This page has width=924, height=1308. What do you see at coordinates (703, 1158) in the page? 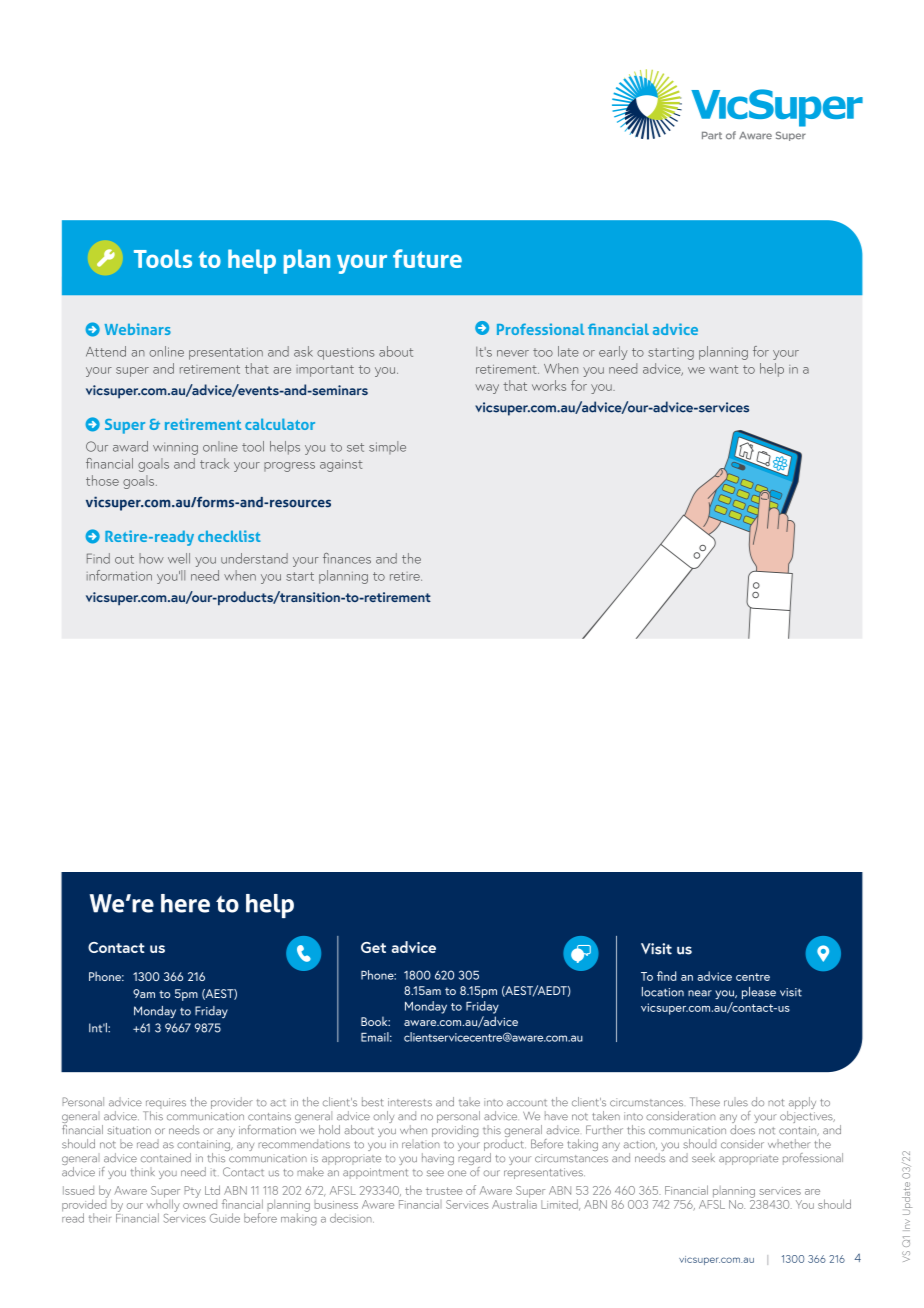
I see `seek` at bounding box center [703, 1158].
